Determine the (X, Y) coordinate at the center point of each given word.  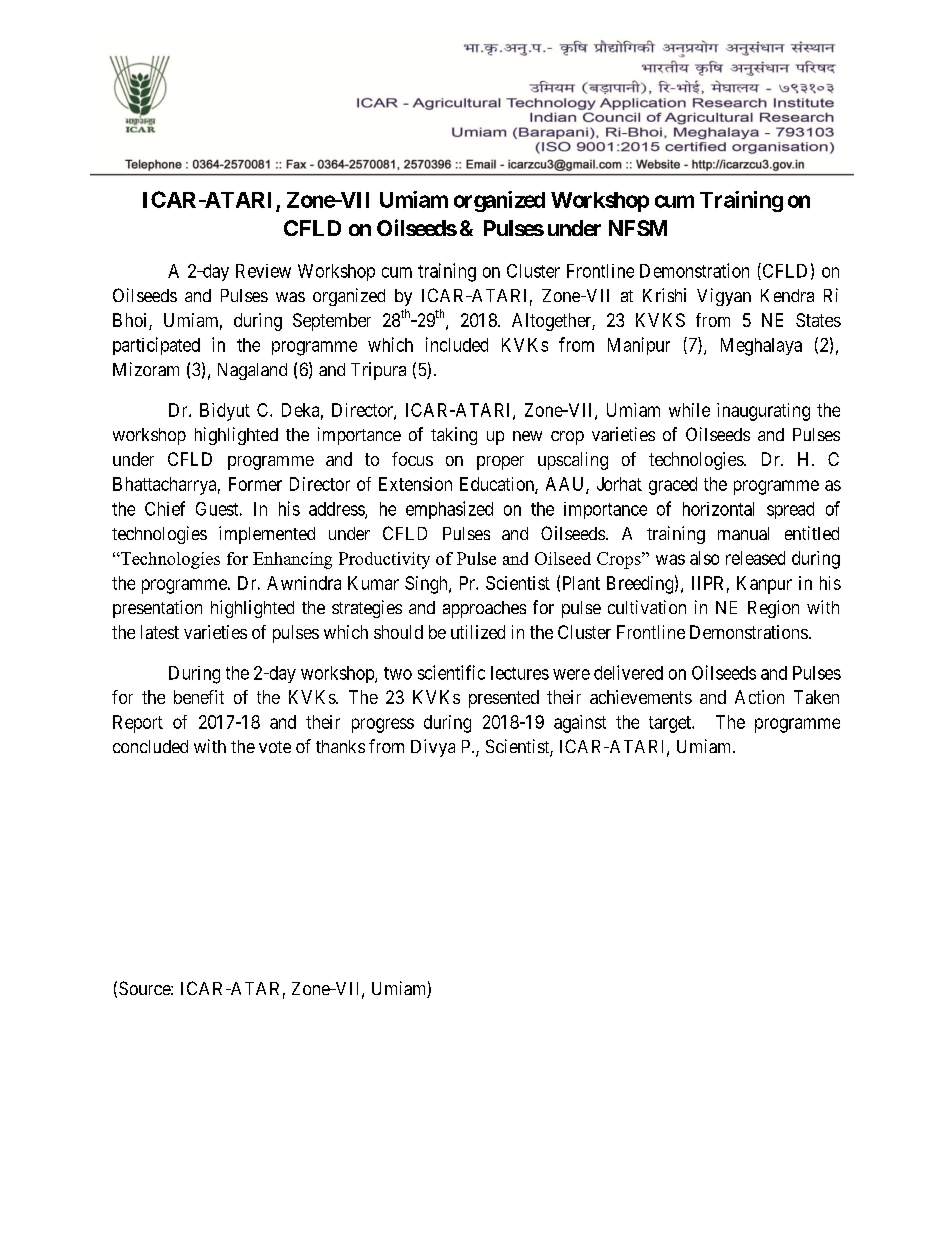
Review (263, 271)
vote (275, 747)
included (457, 344)
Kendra (787, 295)
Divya (433, 748)
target (671, 724)
